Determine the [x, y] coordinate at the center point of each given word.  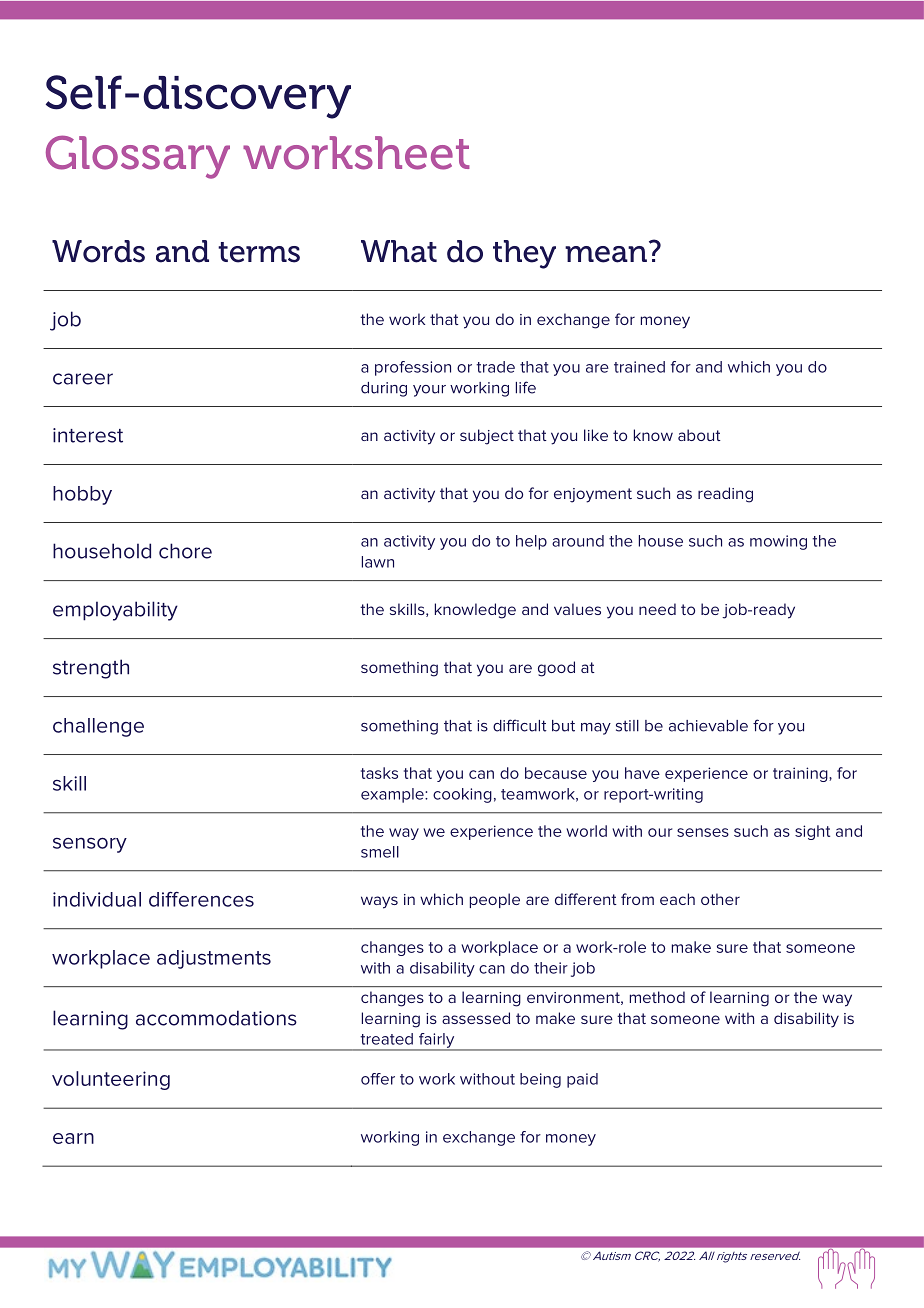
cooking [462, 795]
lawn [378, 562]
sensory [90, 845]
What [399, 251]
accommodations [216, 1018]
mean [606, 254]
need [657, 609]
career [83, 379]
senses [703, 832]
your [429, 391]
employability [115, 611]
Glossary [138, 157]
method [657, 997]
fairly [437, 1041]
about [699, 435]
